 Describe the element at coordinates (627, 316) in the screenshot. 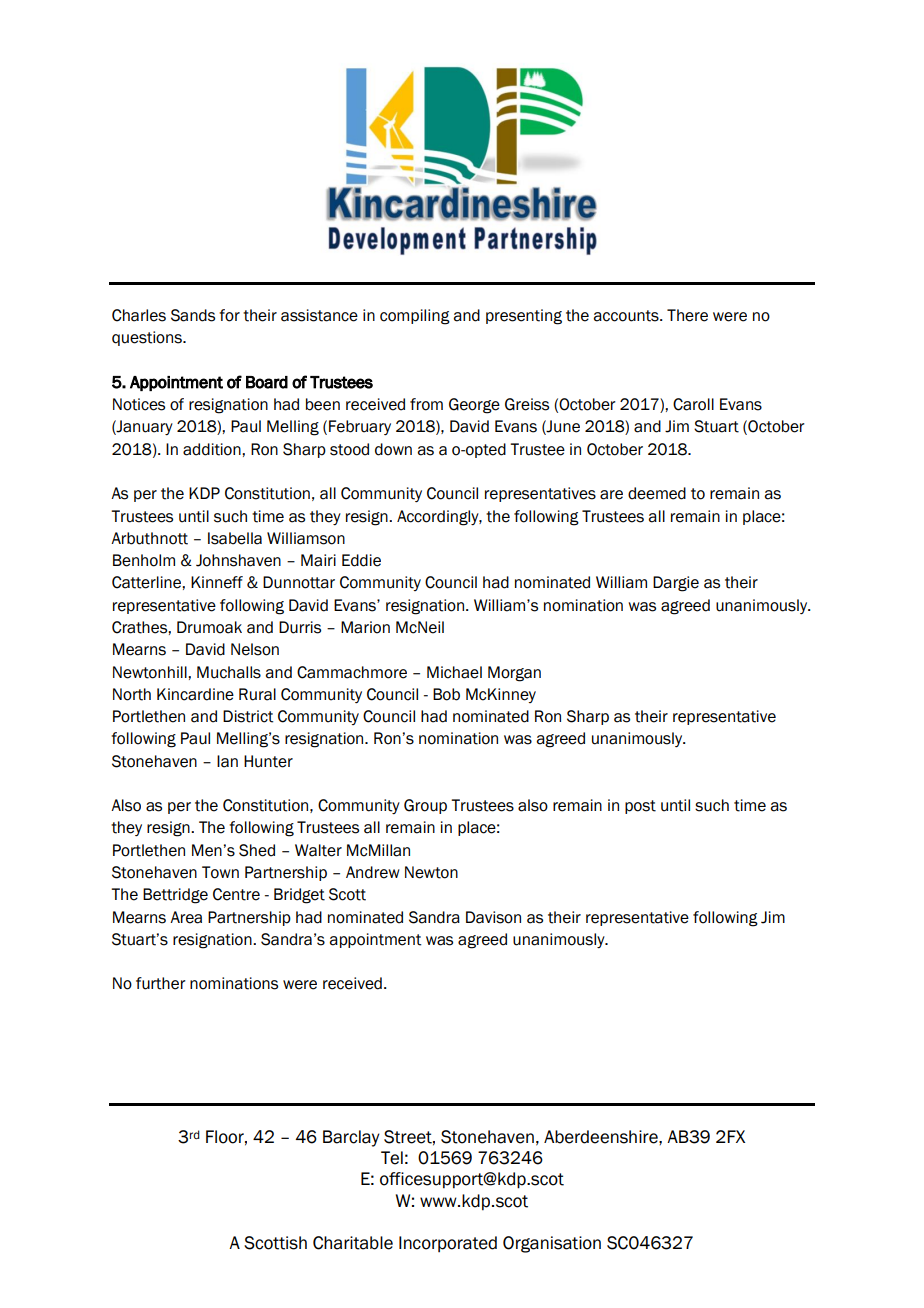

I see `accounts` at that location.
